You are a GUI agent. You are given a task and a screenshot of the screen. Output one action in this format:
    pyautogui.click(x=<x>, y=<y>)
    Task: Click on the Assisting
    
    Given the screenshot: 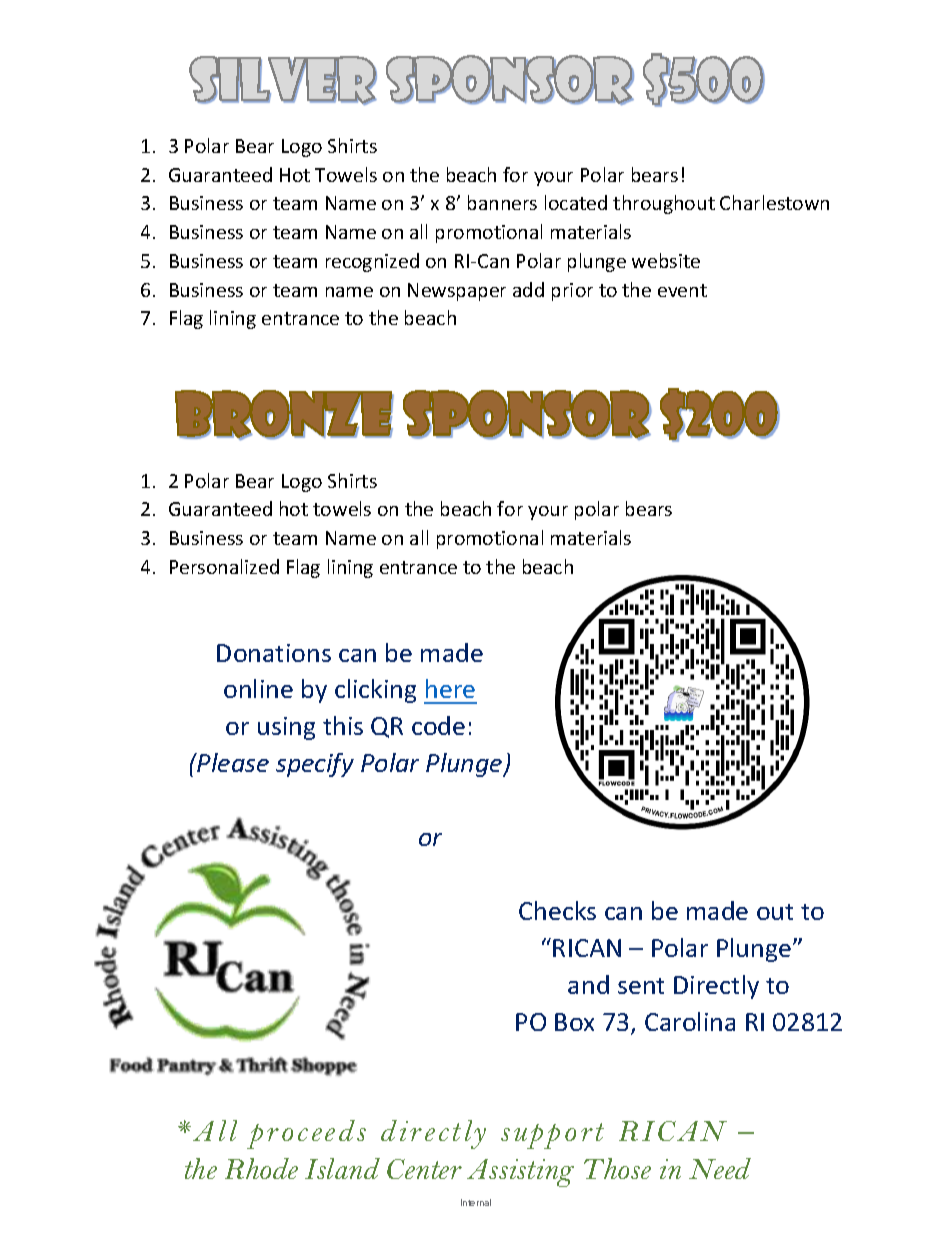 What is the action you would take?
    pyautogui.click(x=520, y=1173)
